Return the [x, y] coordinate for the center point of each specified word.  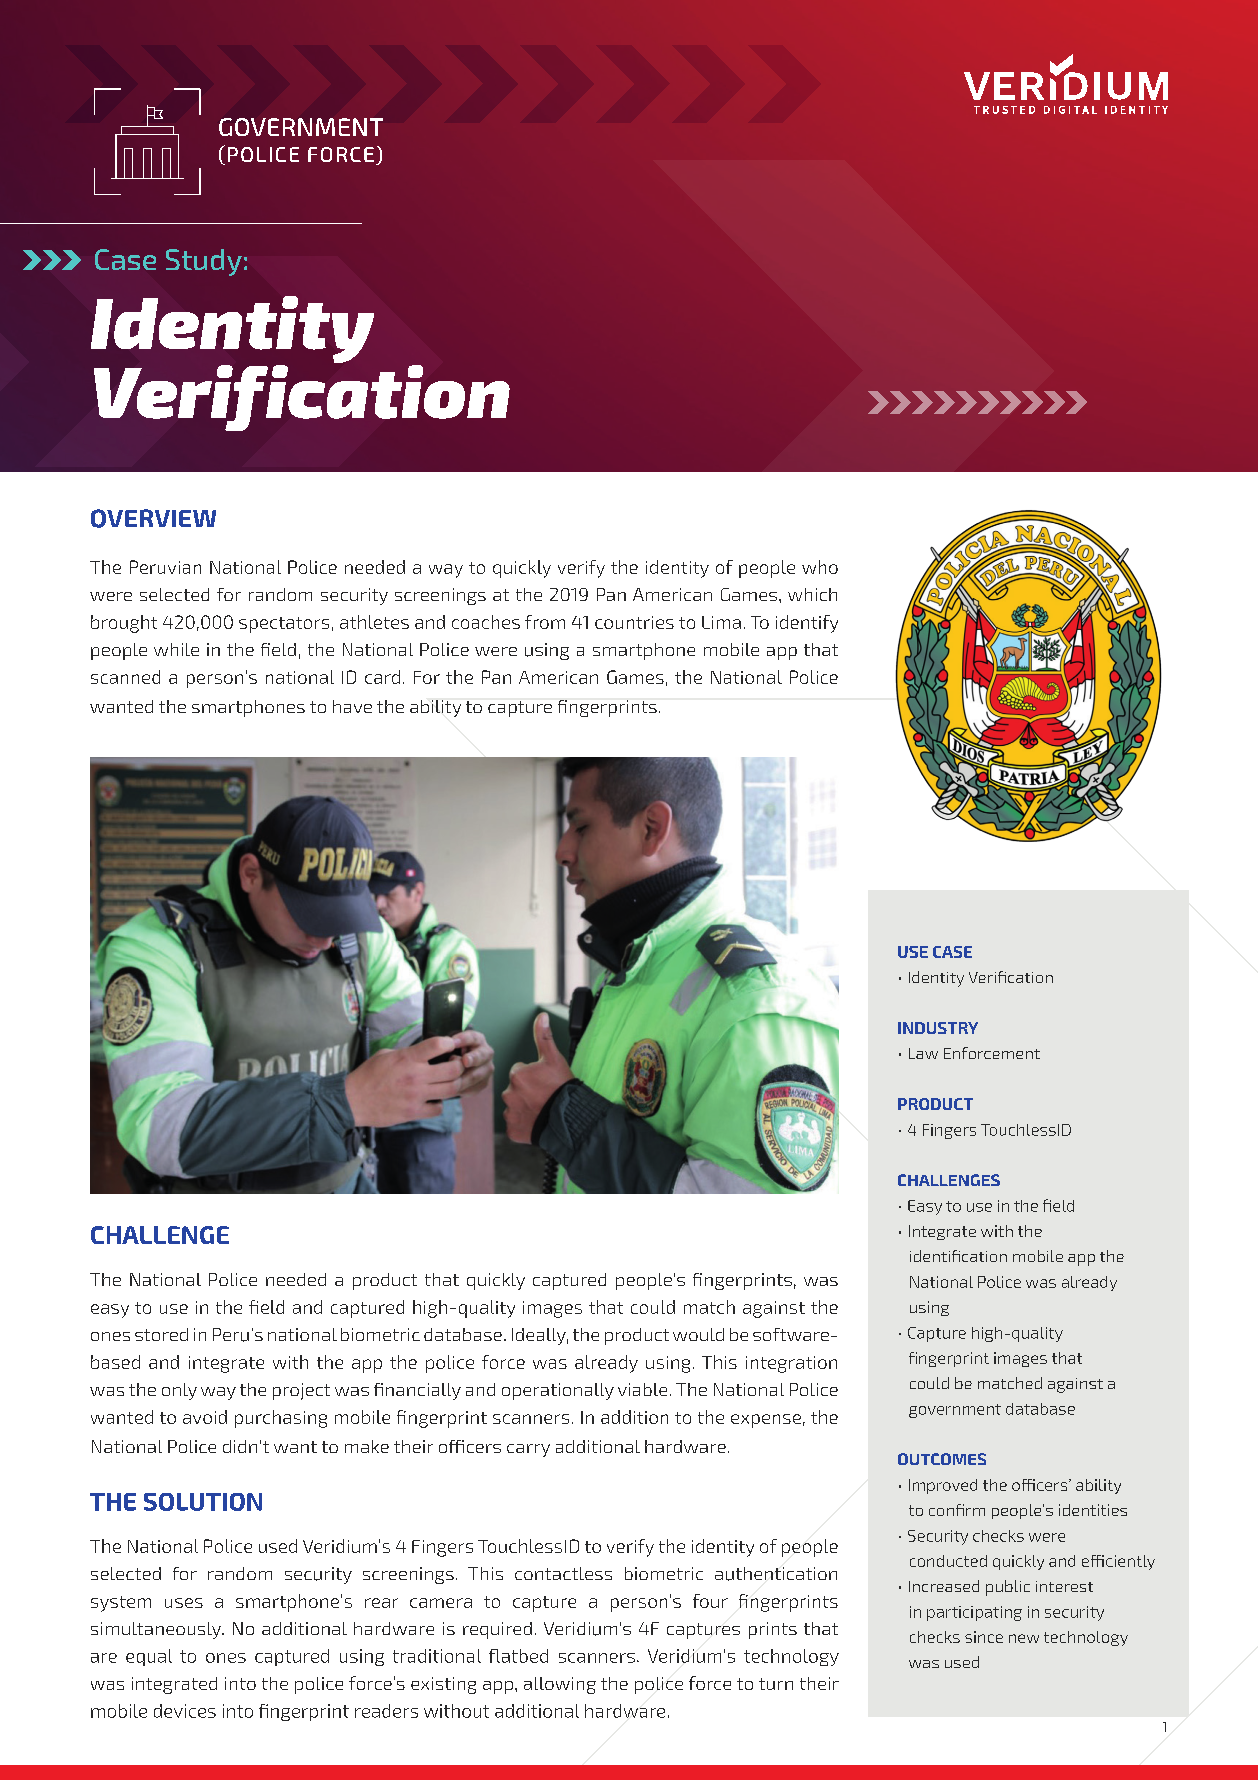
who [820, 567]
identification [958, 1256]
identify [807, 624]
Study [204, 262]
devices [185, 1711]
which [812, 594]
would [698, 1334]
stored [161, 1334]
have [352, 706]
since [984, 1637]
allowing [560, 1685]
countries [634, 622]
